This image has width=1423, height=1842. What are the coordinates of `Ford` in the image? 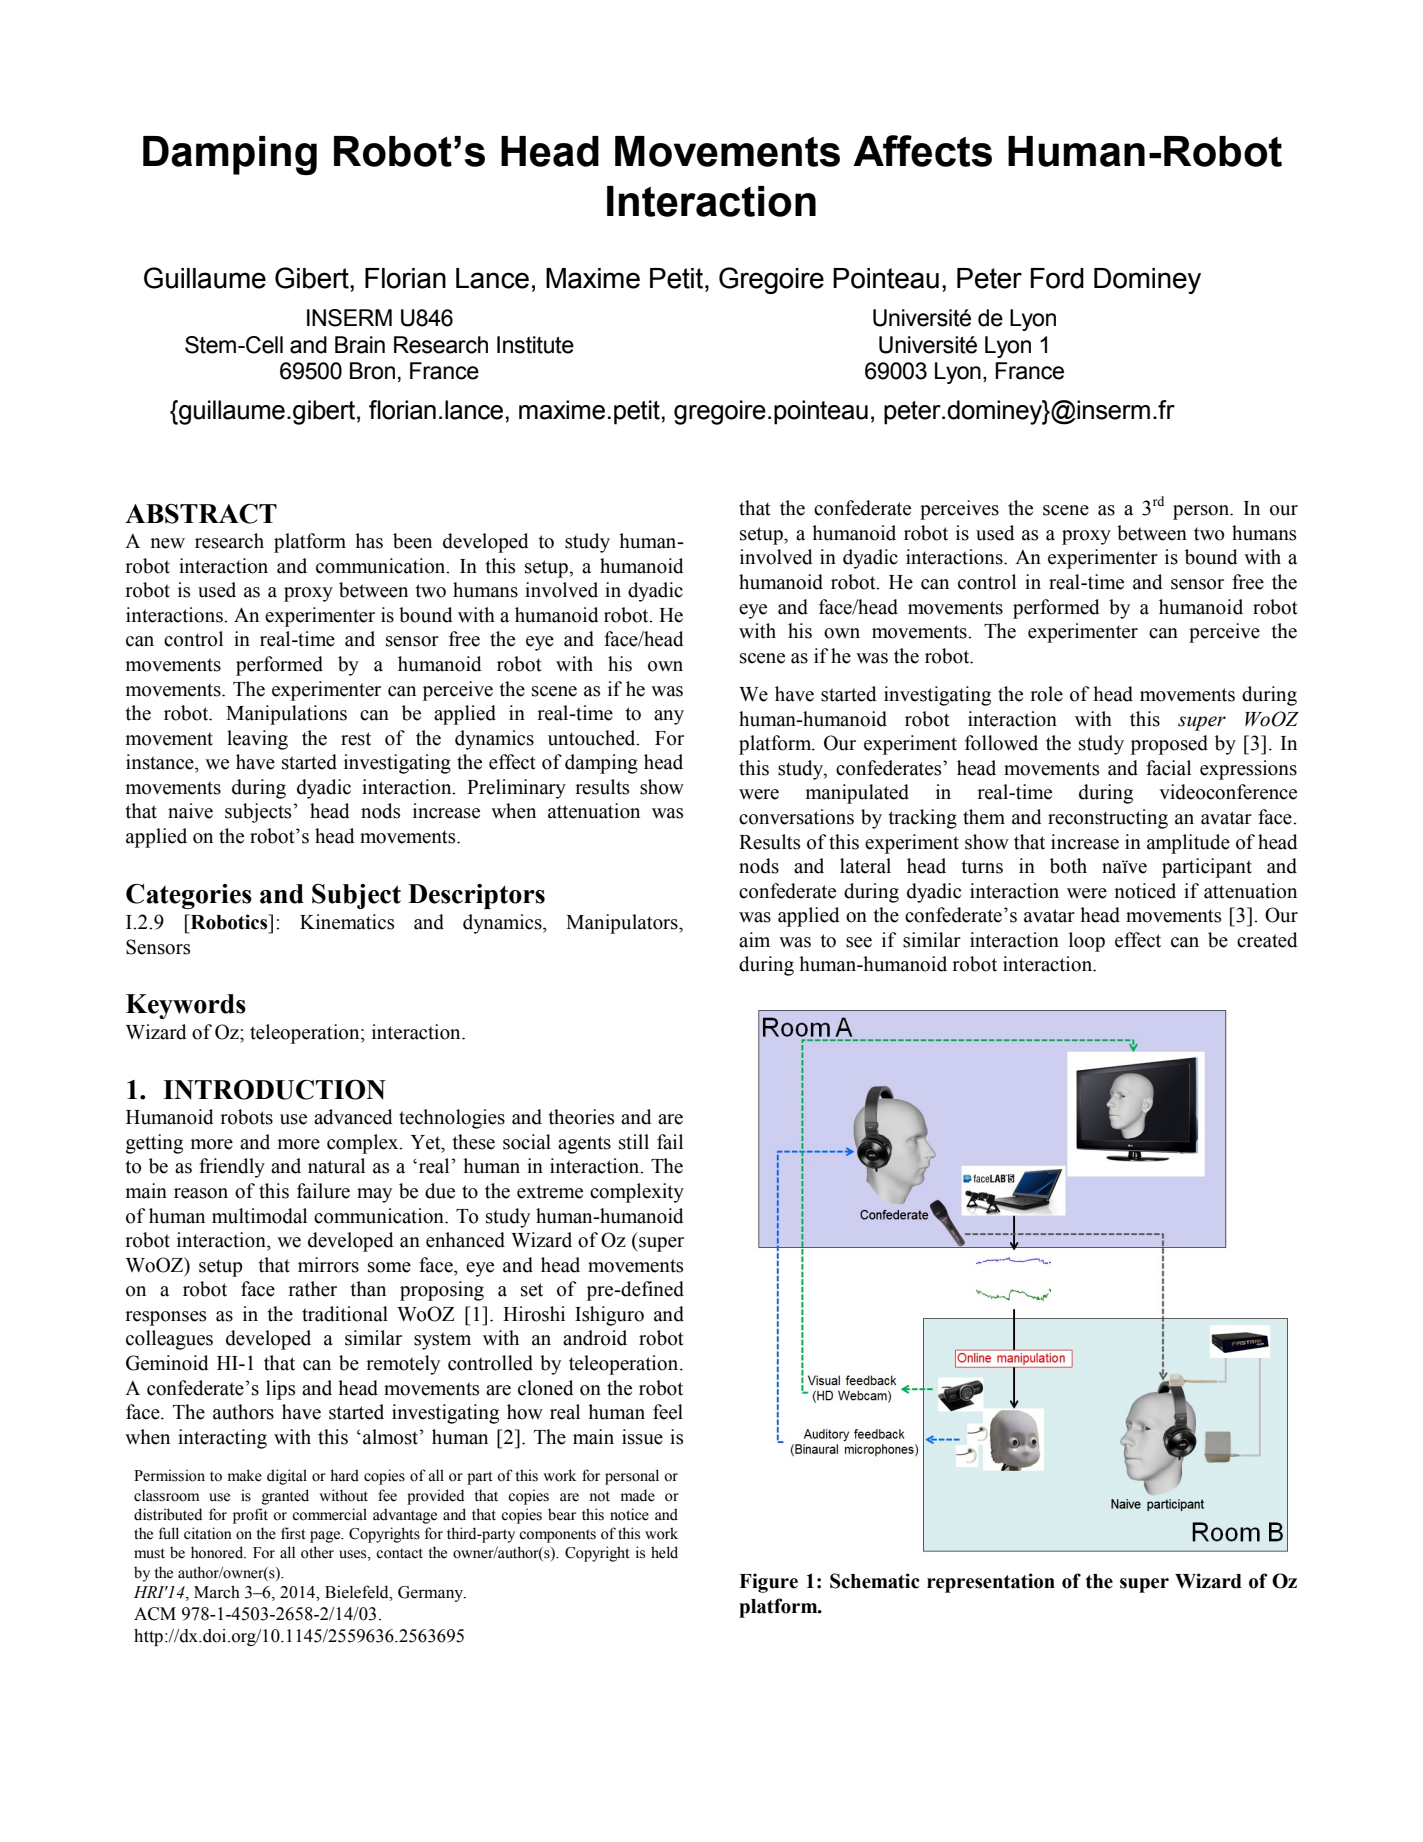 It's located at (1057, 278).
